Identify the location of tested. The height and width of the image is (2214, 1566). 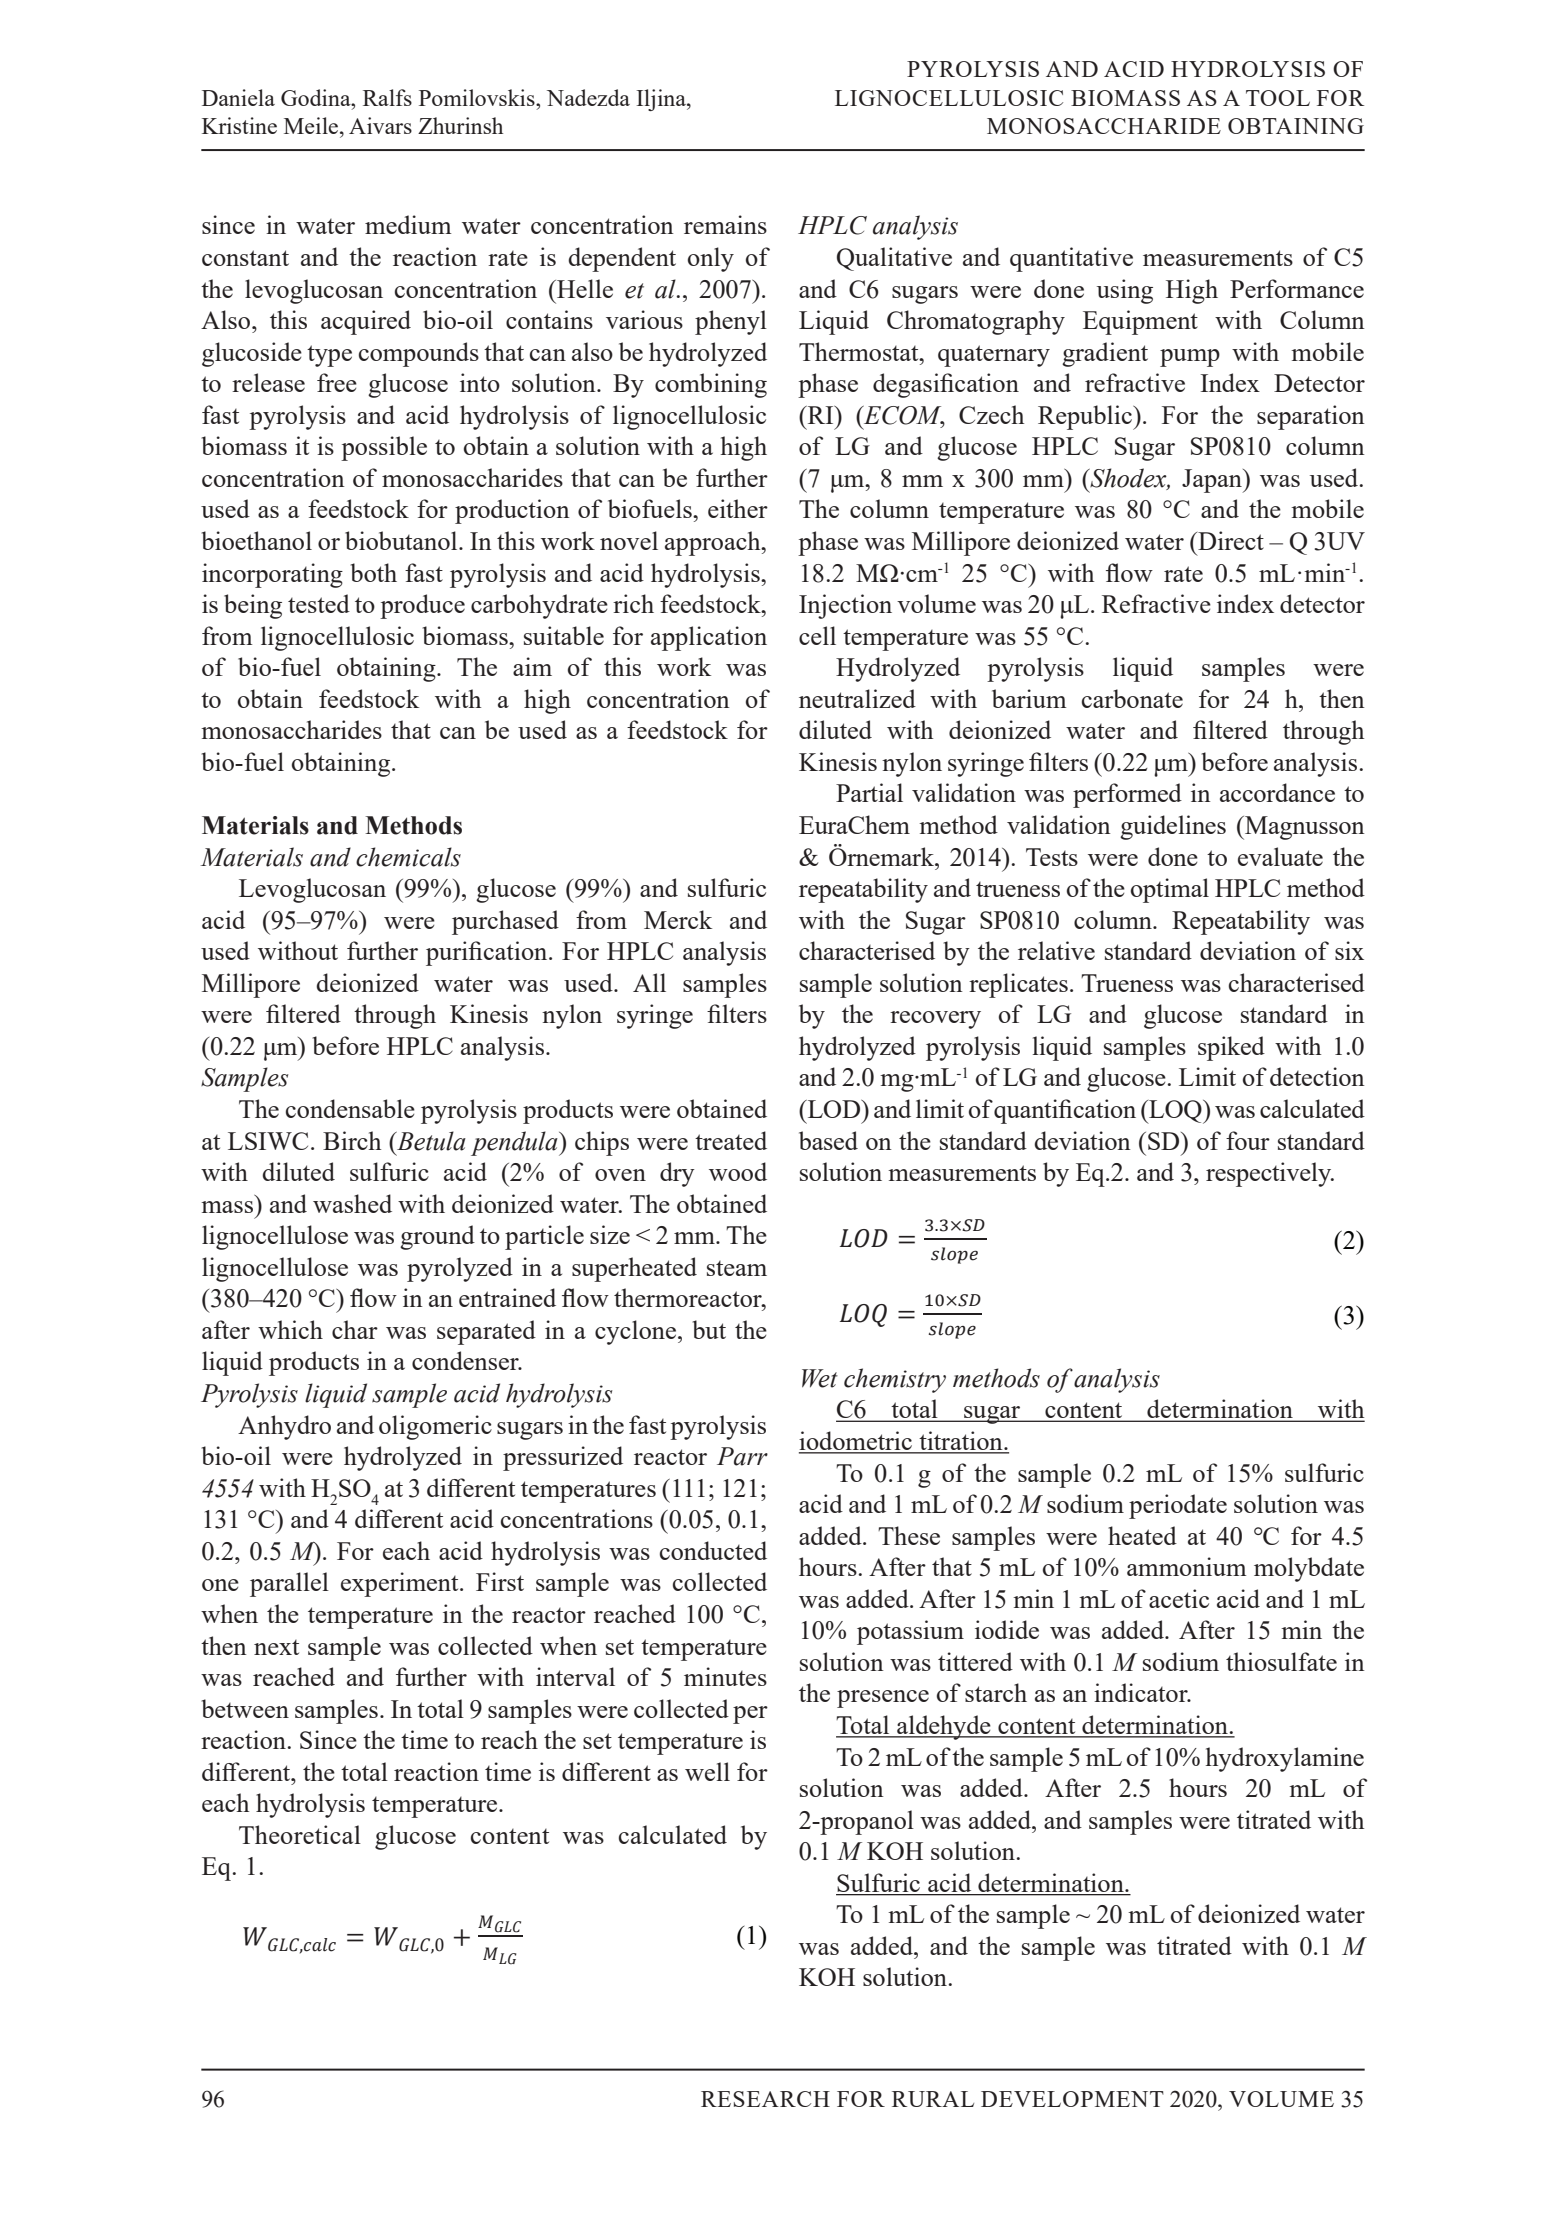
(319, 603).
